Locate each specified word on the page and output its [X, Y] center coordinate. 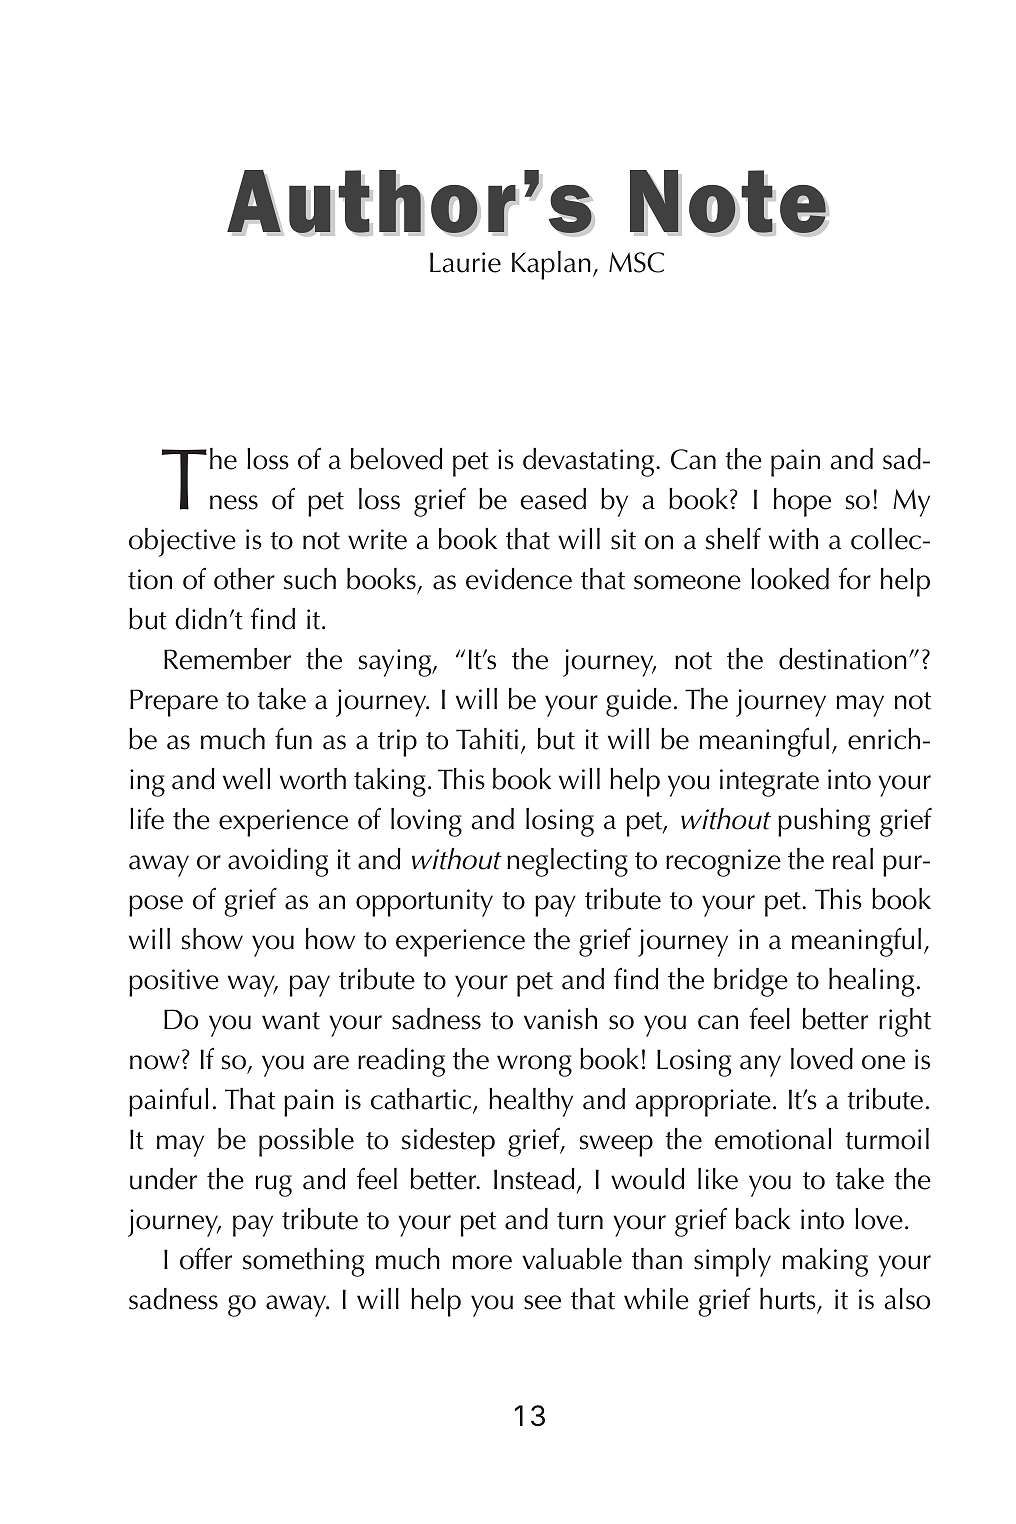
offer [206, 1258]
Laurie [465, 262]
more [482, 1262]
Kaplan [551, 265]
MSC [636, 262]
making [825, 1262]
